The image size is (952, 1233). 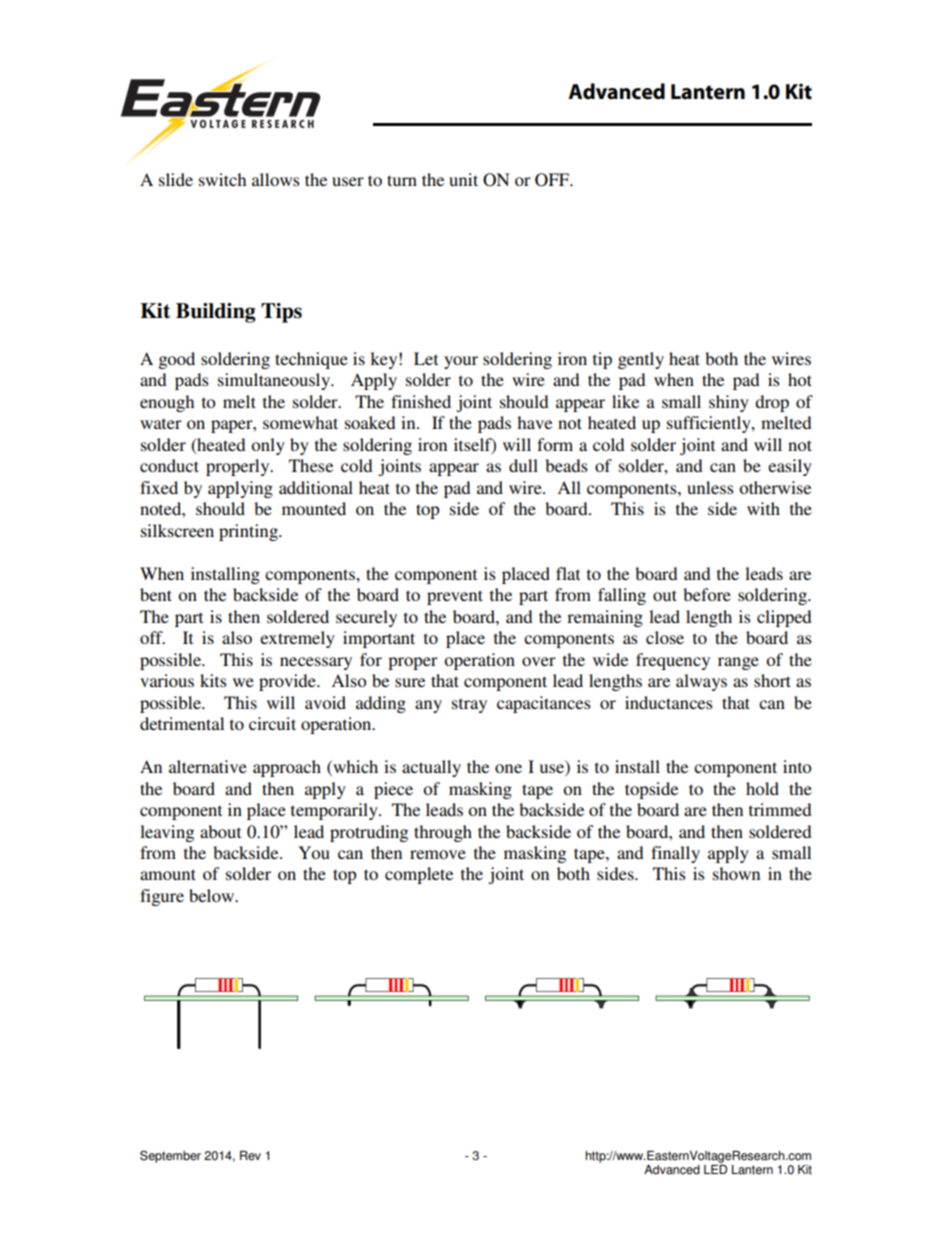 What do you see at coordinates (222, 179) in the screenshot?
I see `switch` at bounding box center [222, 179].
